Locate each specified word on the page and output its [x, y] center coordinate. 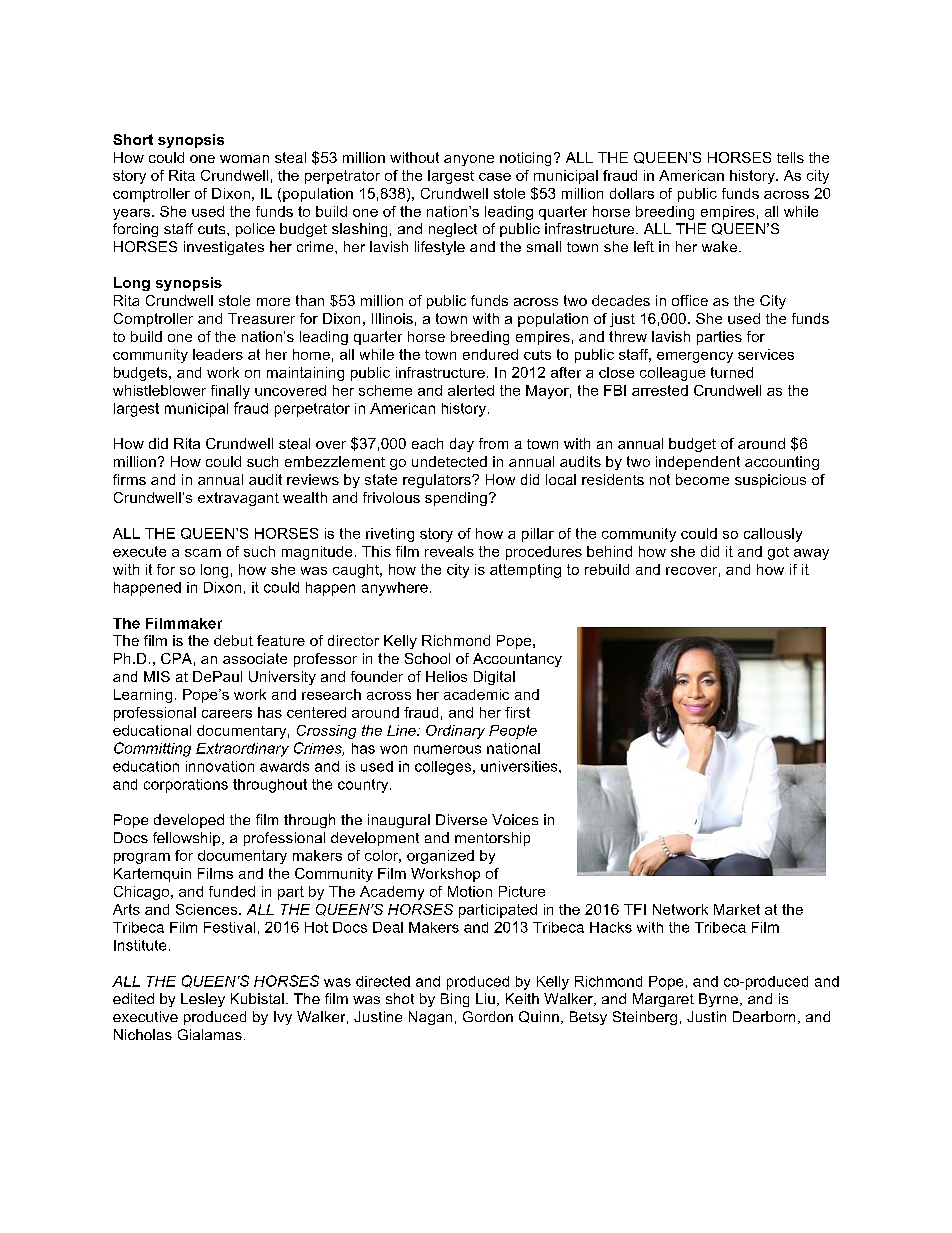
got [778, 553]
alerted [471, 390]
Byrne [718, 1000]
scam [203, 553]
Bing [455, 1000]
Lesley [203, 1000]
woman [244, 159]
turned [732, 372]
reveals [449, 551]
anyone [469, 160]
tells [790, 157]
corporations [186, 786]
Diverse [461, 819]
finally [230, 392]
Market [737, 909]
